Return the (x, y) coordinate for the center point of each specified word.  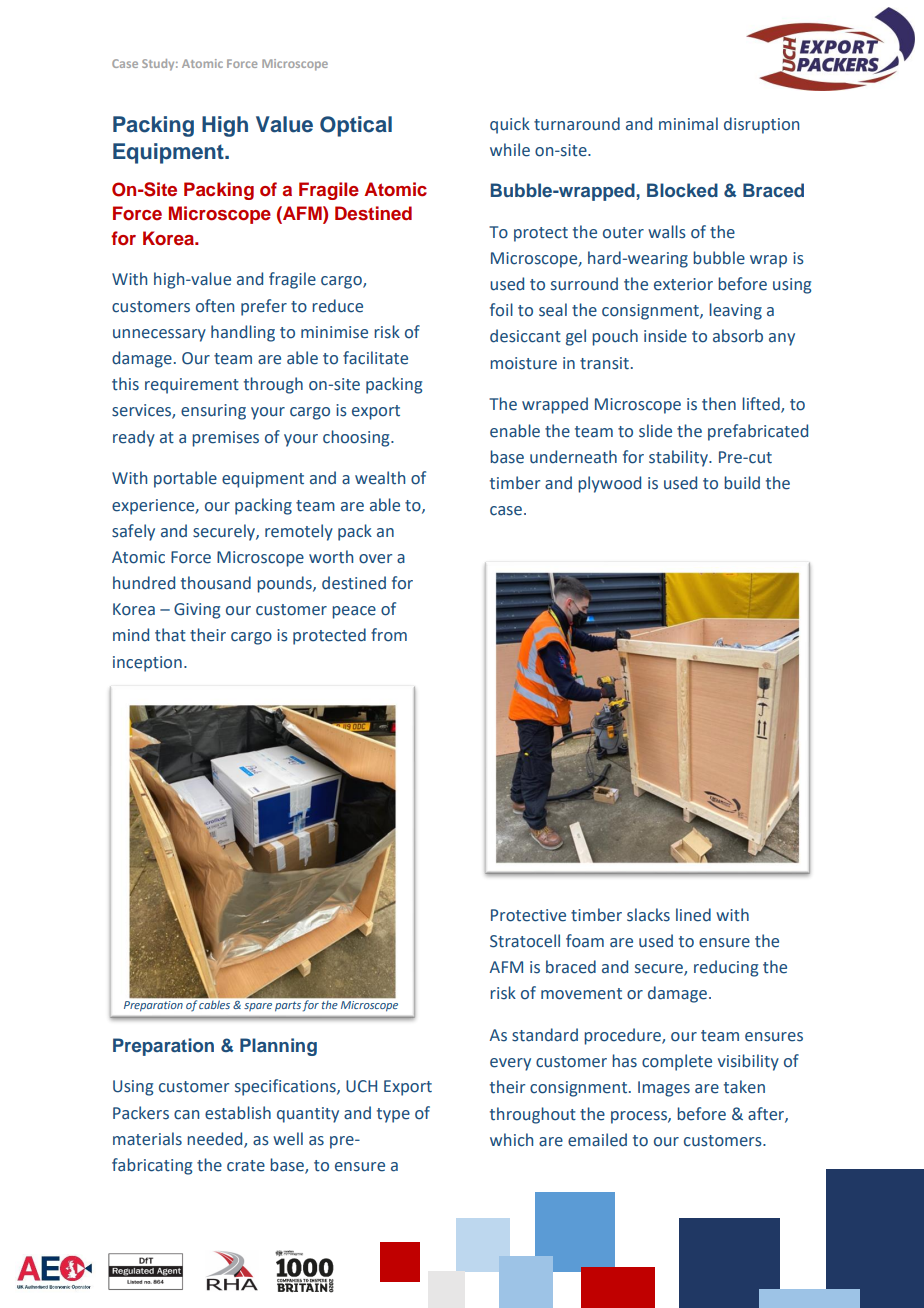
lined (693, 915)
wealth (380, 478)
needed (216, 1139)
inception (147, 664)
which (511, 1140)
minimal (688, 124)
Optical (356, 126)
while (510, 150)
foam (585, 941)
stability (679, 458)
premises (225, 439)
